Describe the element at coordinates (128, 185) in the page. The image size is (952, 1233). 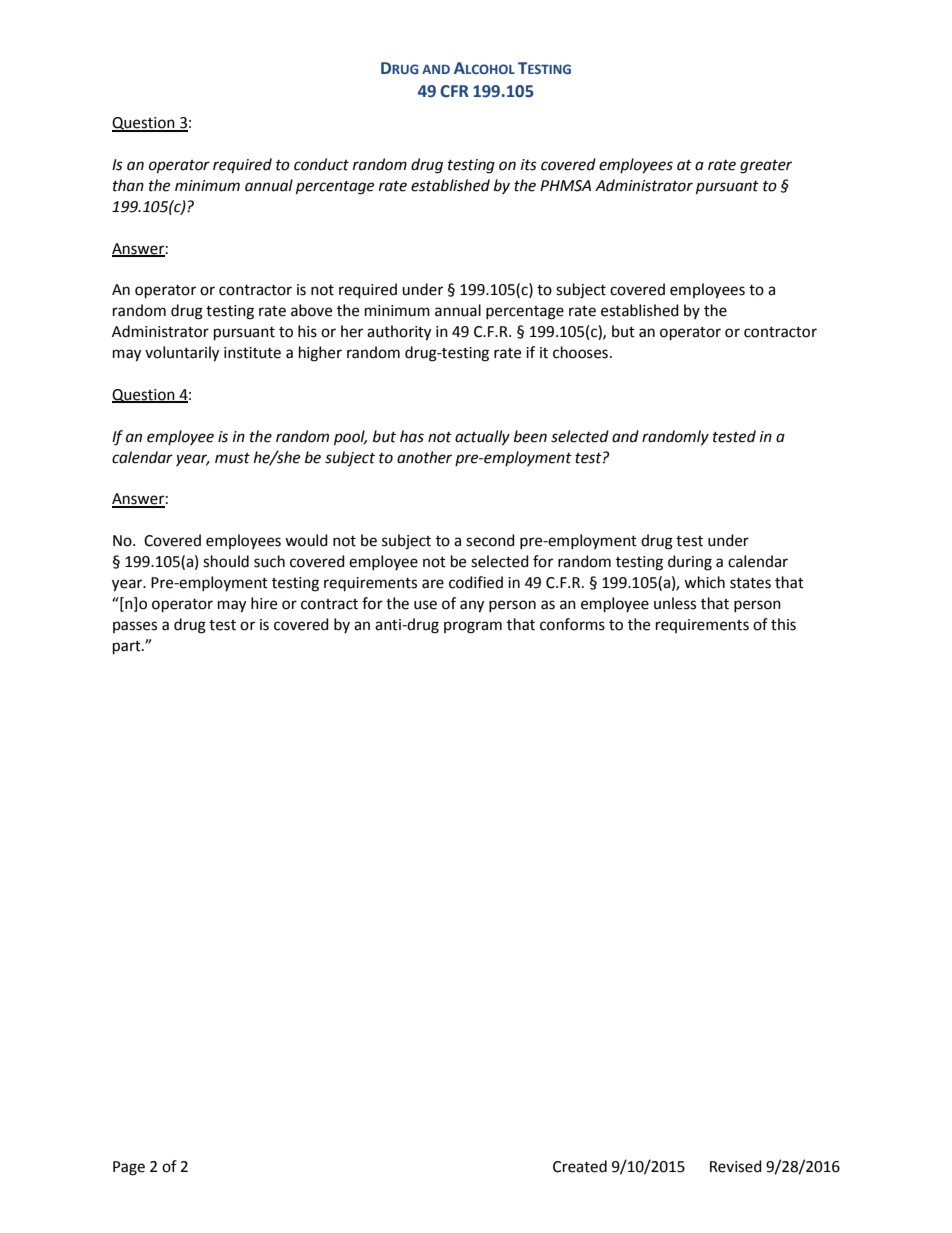
I see `than` at that location.
